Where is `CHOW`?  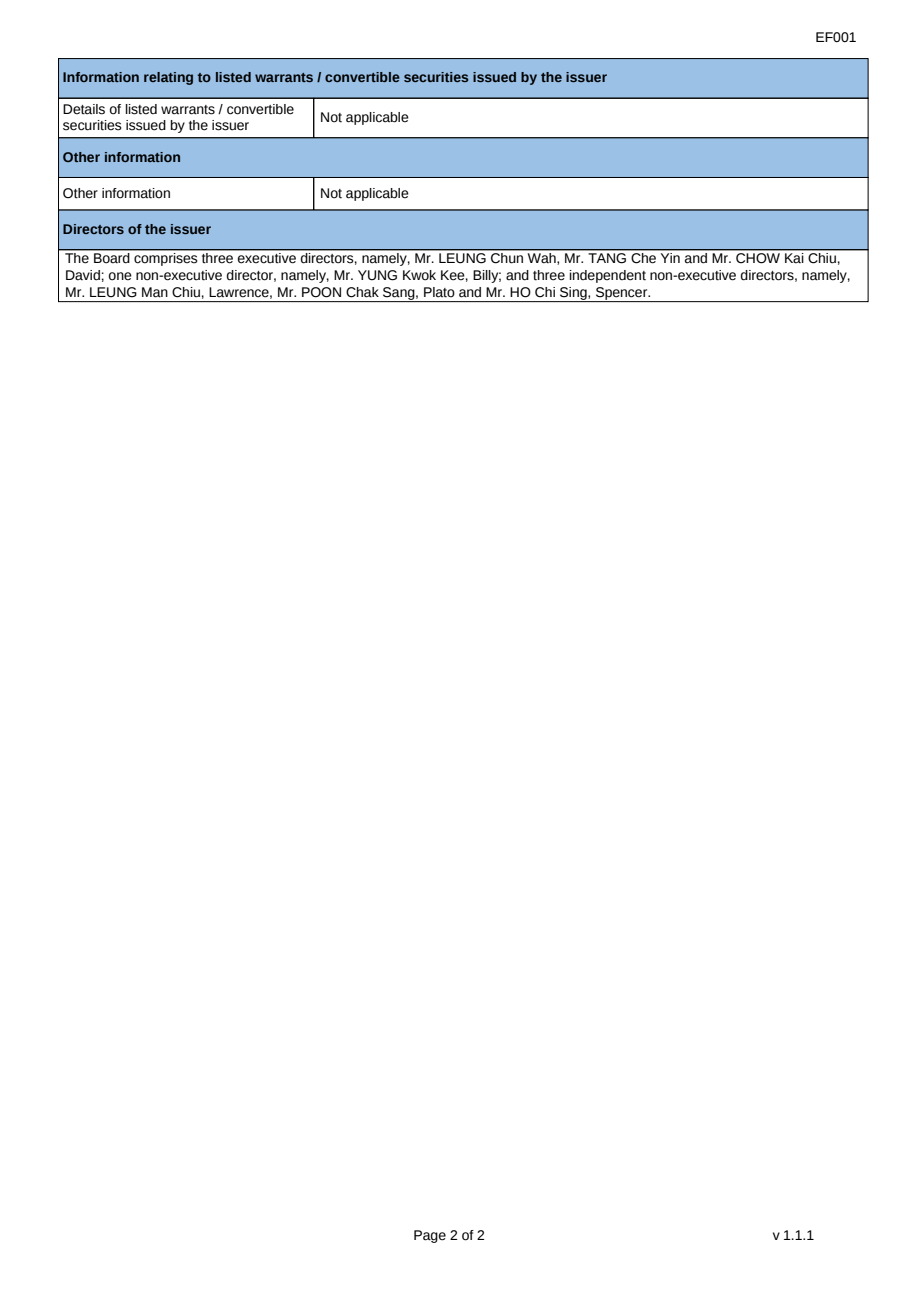 CHOW is located at coordinates (758, 258).
